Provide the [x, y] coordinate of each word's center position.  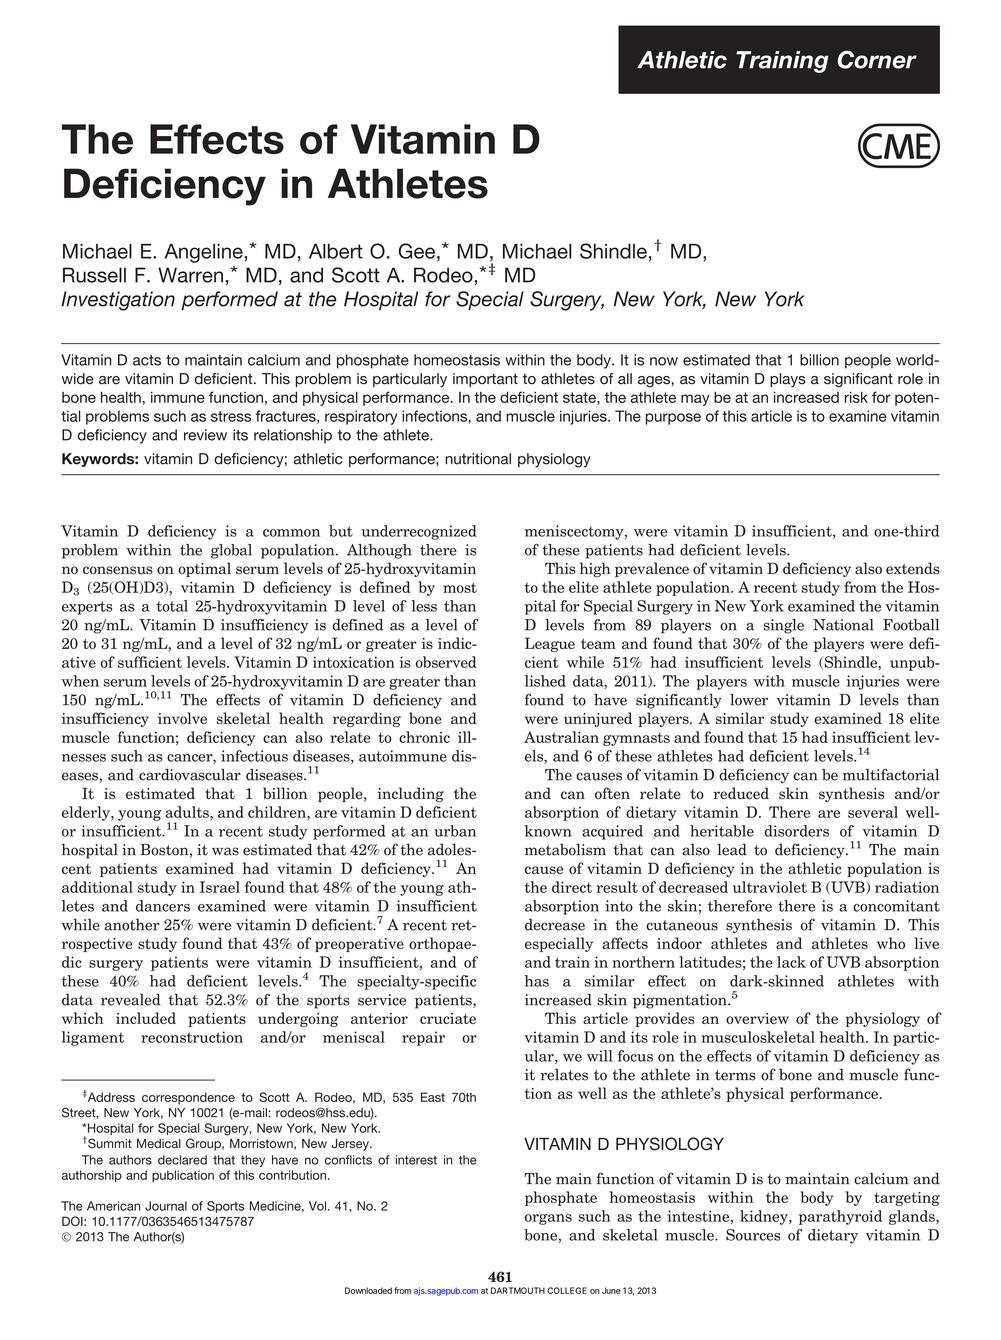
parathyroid [840, 1217]
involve [182, 718]
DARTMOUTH [518, 1290]
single [783, 626]
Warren [190, 275]
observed [446, 662]
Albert [336, 251]
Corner [877, 59]
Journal [166, 1206]
